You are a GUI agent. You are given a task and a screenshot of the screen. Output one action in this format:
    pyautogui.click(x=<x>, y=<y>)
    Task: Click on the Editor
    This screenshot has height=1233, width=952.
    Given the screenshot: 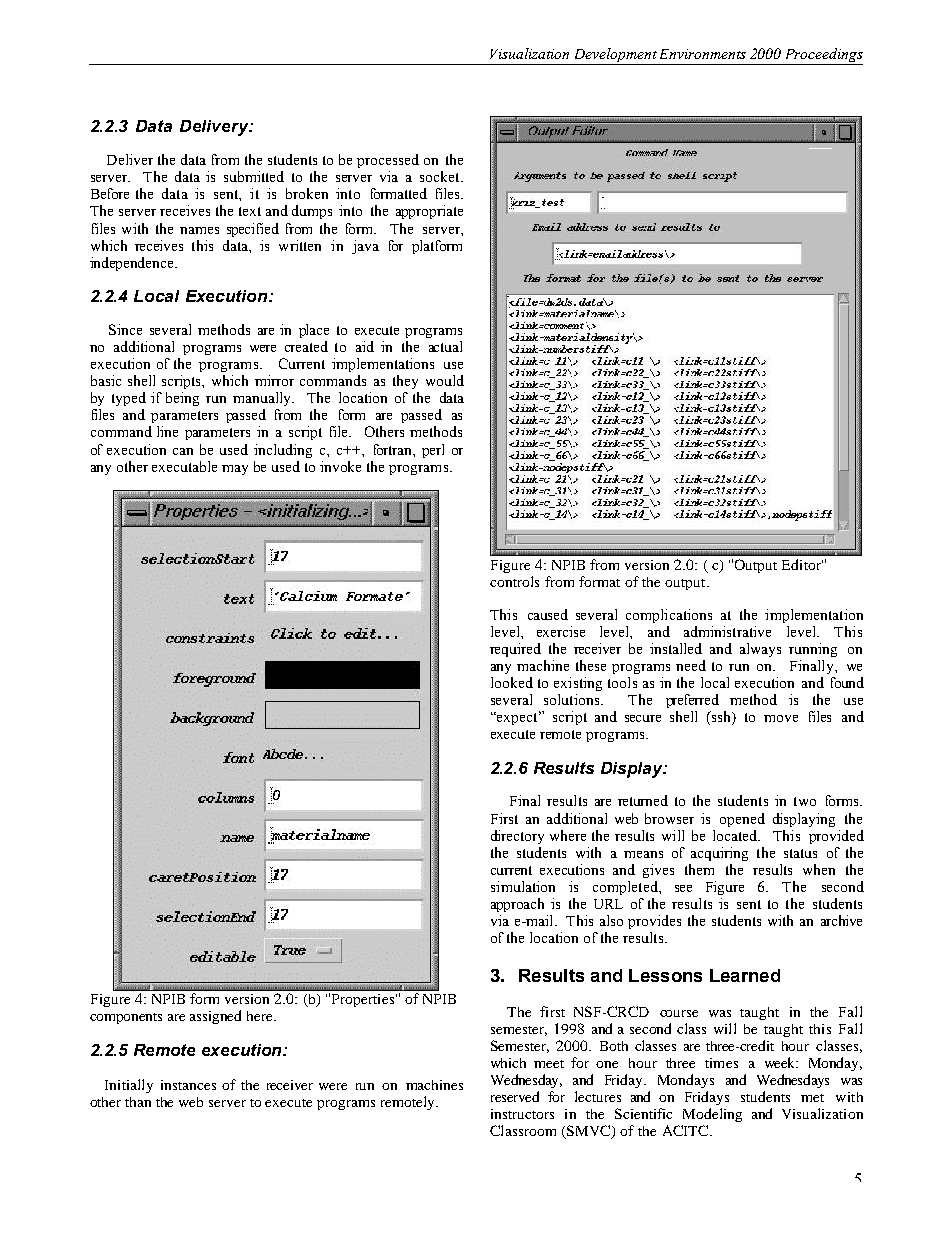 What is the action you would take?
    pyautogui.click(x=802, y=564)
